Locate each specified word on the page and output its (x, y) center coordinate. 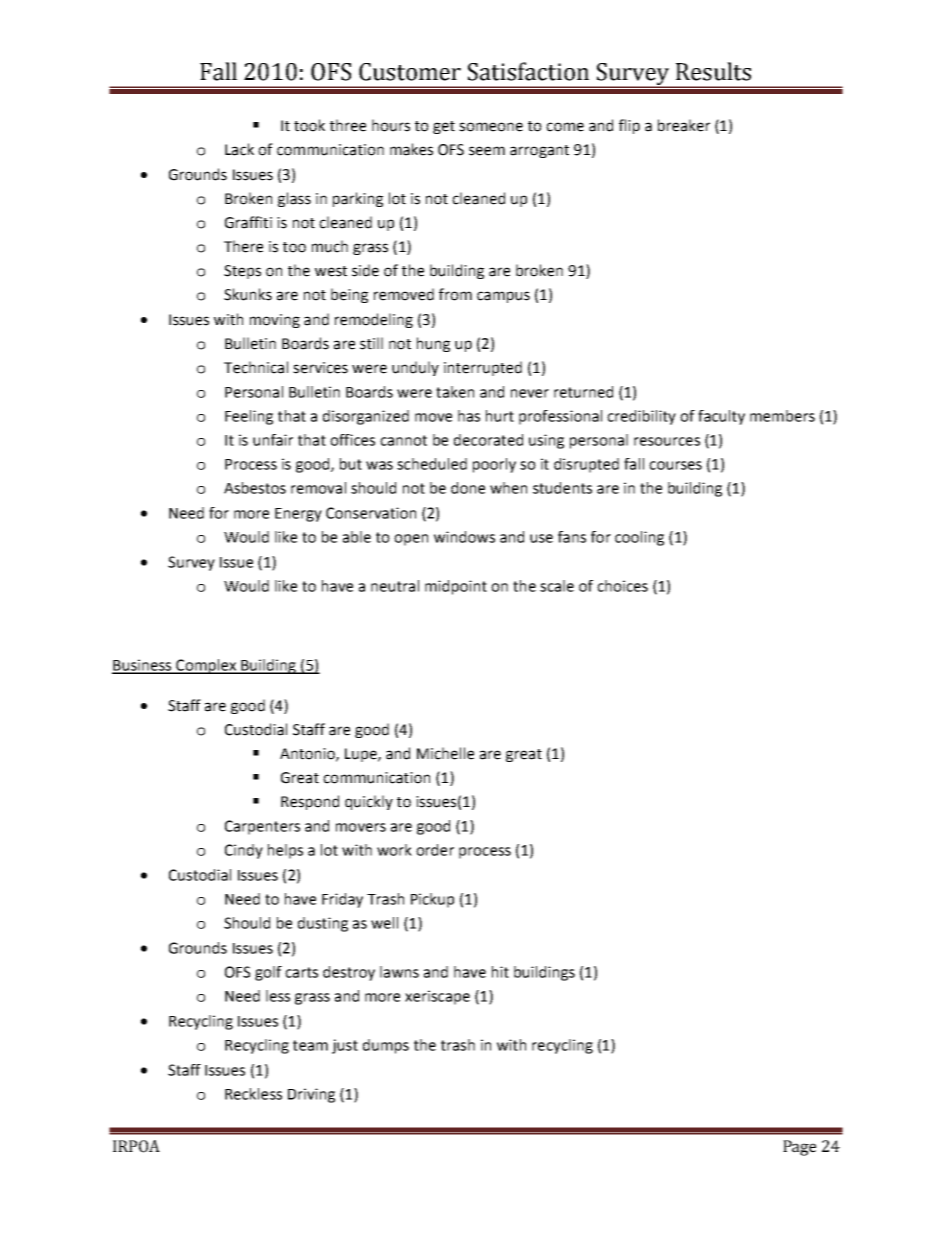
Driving (311, 1095)
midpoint (456, 587)
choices (622, 586)
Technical (256, 367)
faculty (721, 417)
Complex (206, 666)
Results (713, 71)
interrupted (483, 368)
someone (491, 127)
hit (500, 972)
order (435, 850)
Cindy (244, 851)
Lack (239, 149)
